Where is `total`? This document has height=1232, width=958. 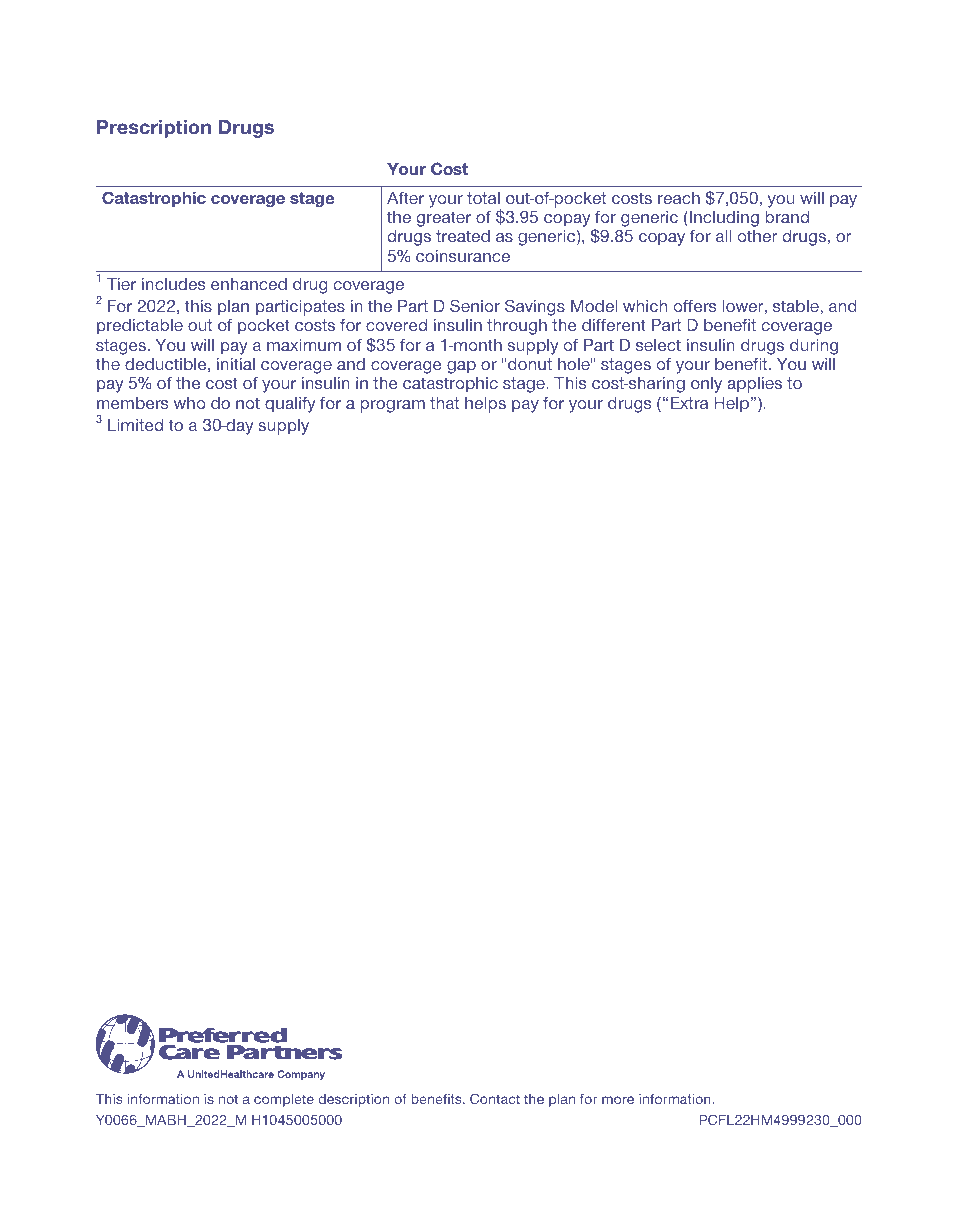 total is located at coordinates (483, 198).
